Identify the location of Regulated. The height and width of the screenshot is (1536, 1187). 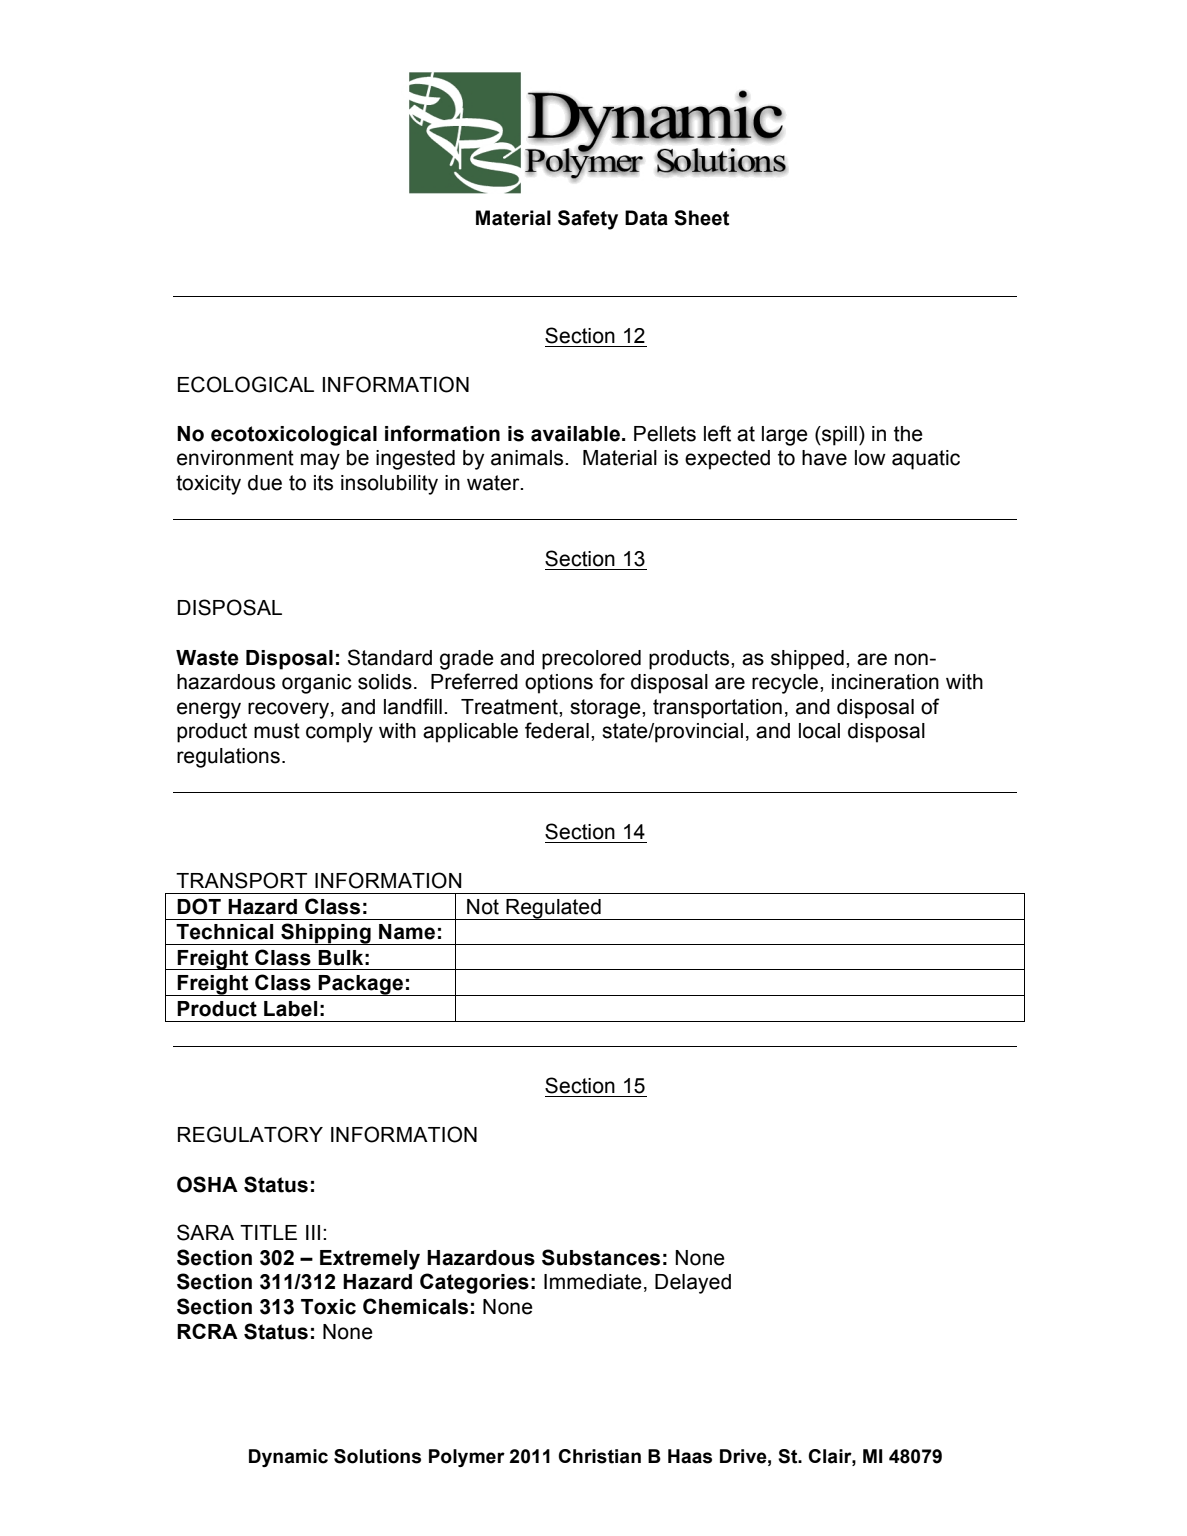
(553, 909).
